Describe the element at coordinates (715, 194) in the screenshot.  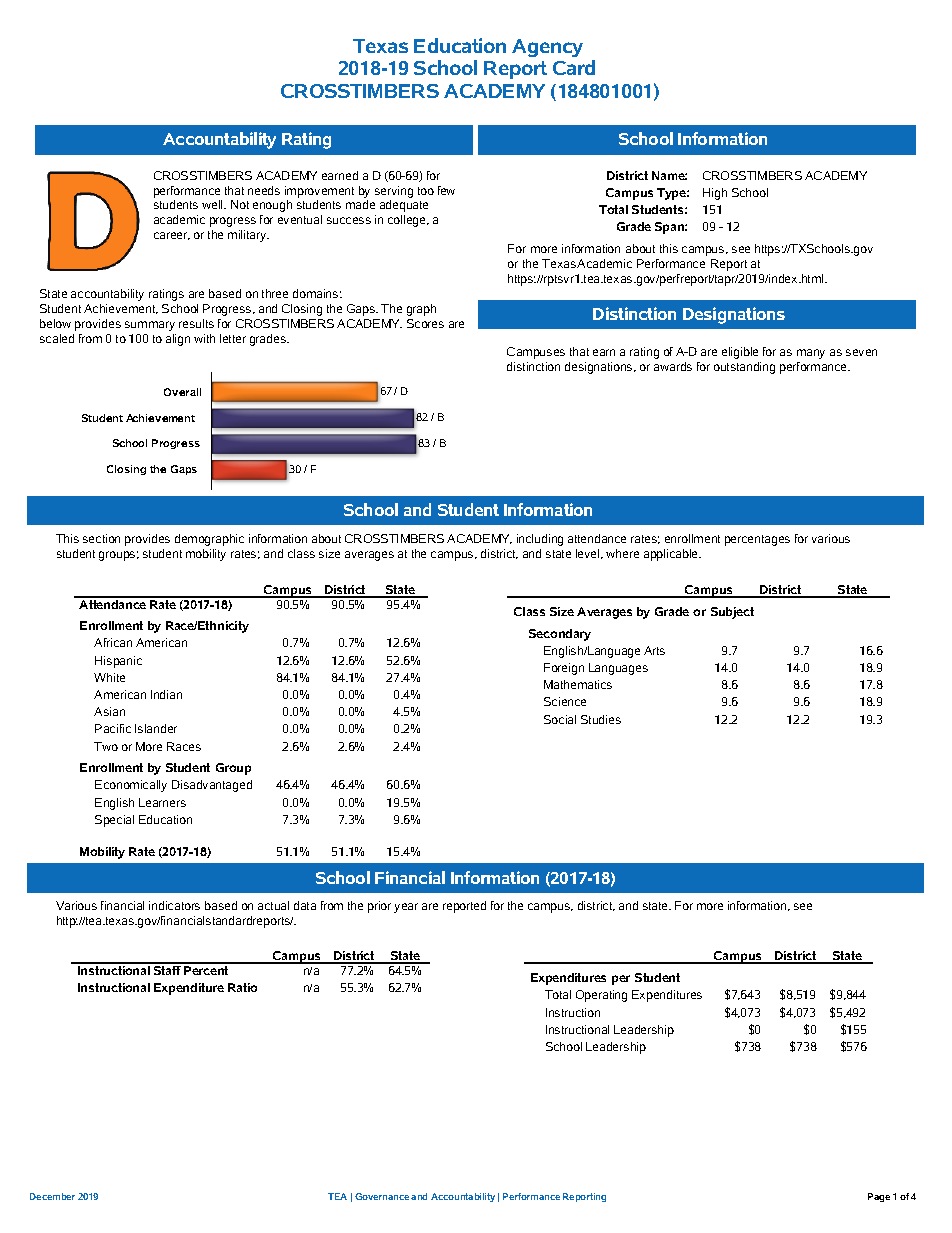
I see `High` at that location.
